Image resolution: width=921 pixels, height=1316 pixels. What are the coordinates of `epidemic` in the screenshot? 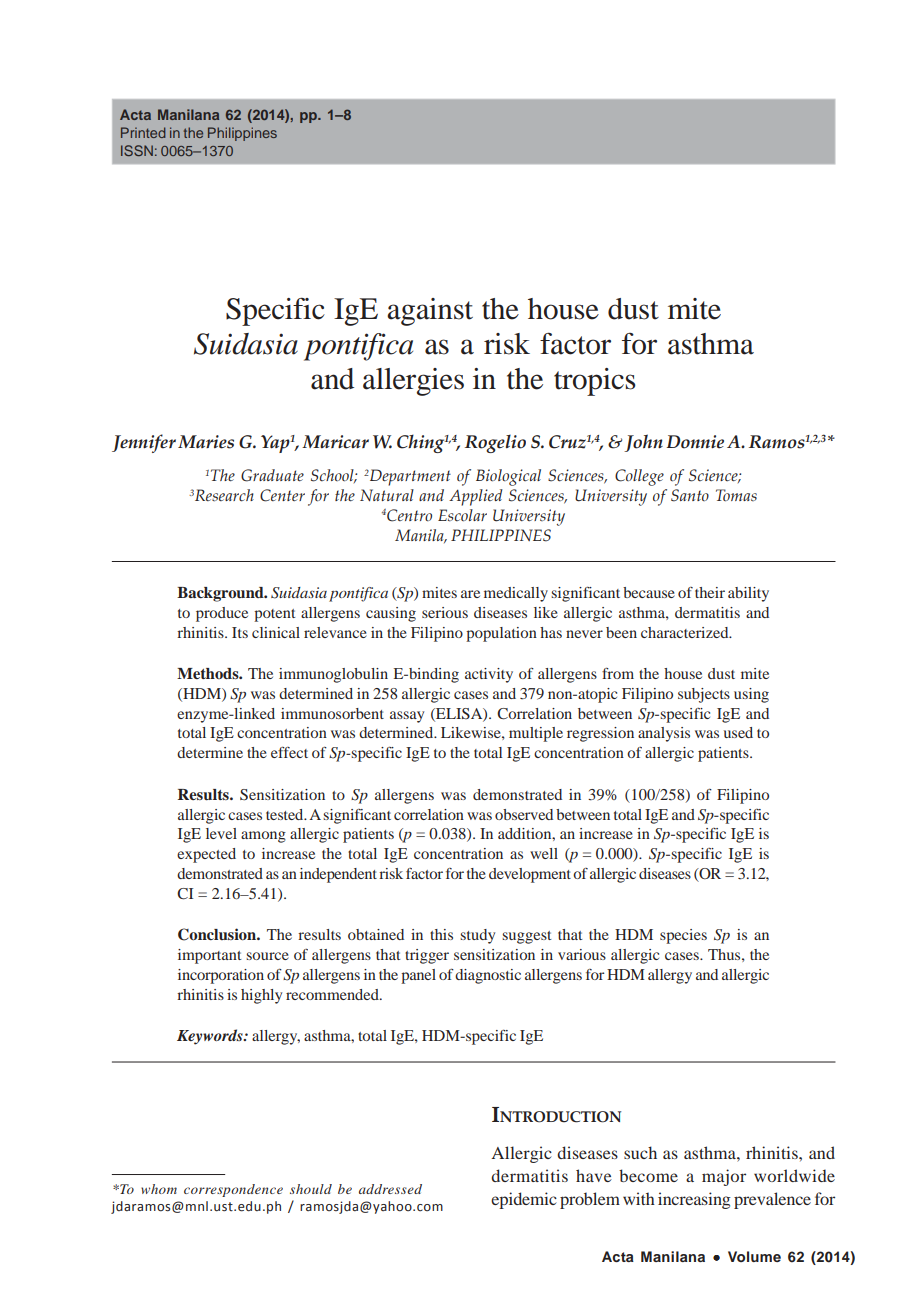 It's located at (524, 1200).
